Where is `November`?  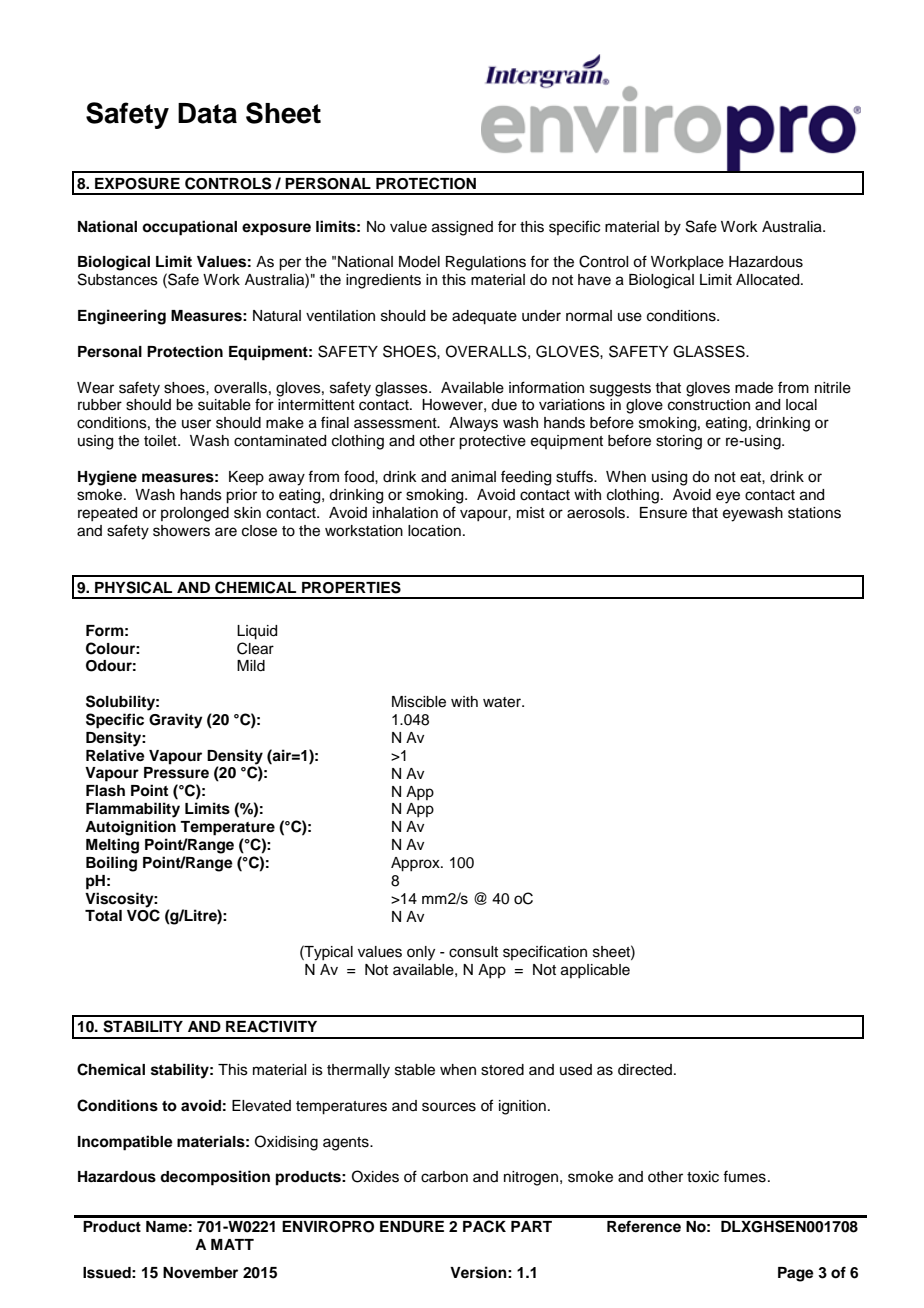 November is located at coordinates (200, 1273).
